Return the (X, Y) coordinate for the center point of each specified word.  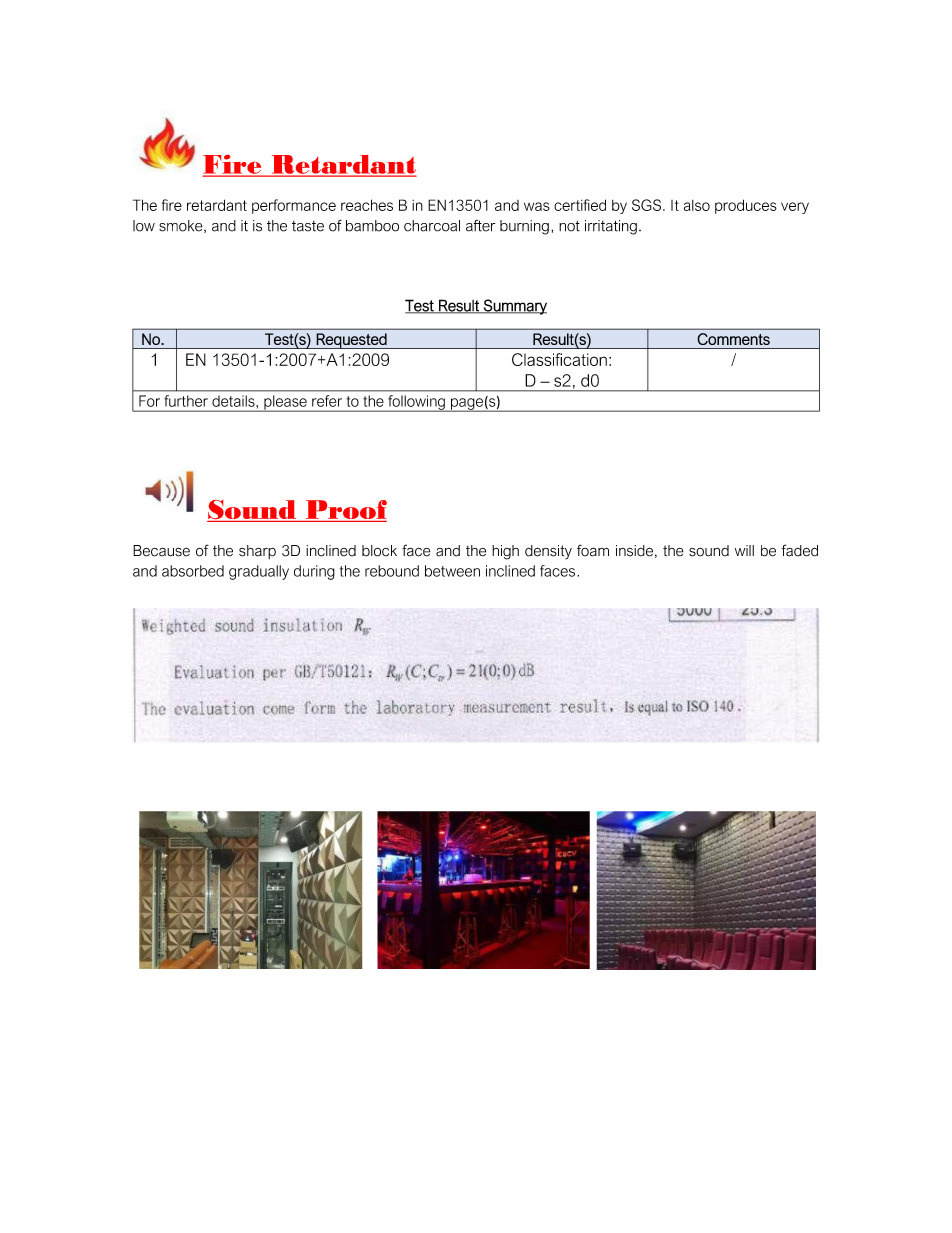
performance (294, 206)
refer (327, 401)
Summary (514, 307)
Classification (559, 359)
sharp (257, 552)
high (505, 552)
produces (746, 206)
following (416, 403)
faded (800, 550)
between (452, 571)
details (234, 401)
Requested (351, 341)
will (744, 550)
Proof (346, 509)
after (480, 226)
